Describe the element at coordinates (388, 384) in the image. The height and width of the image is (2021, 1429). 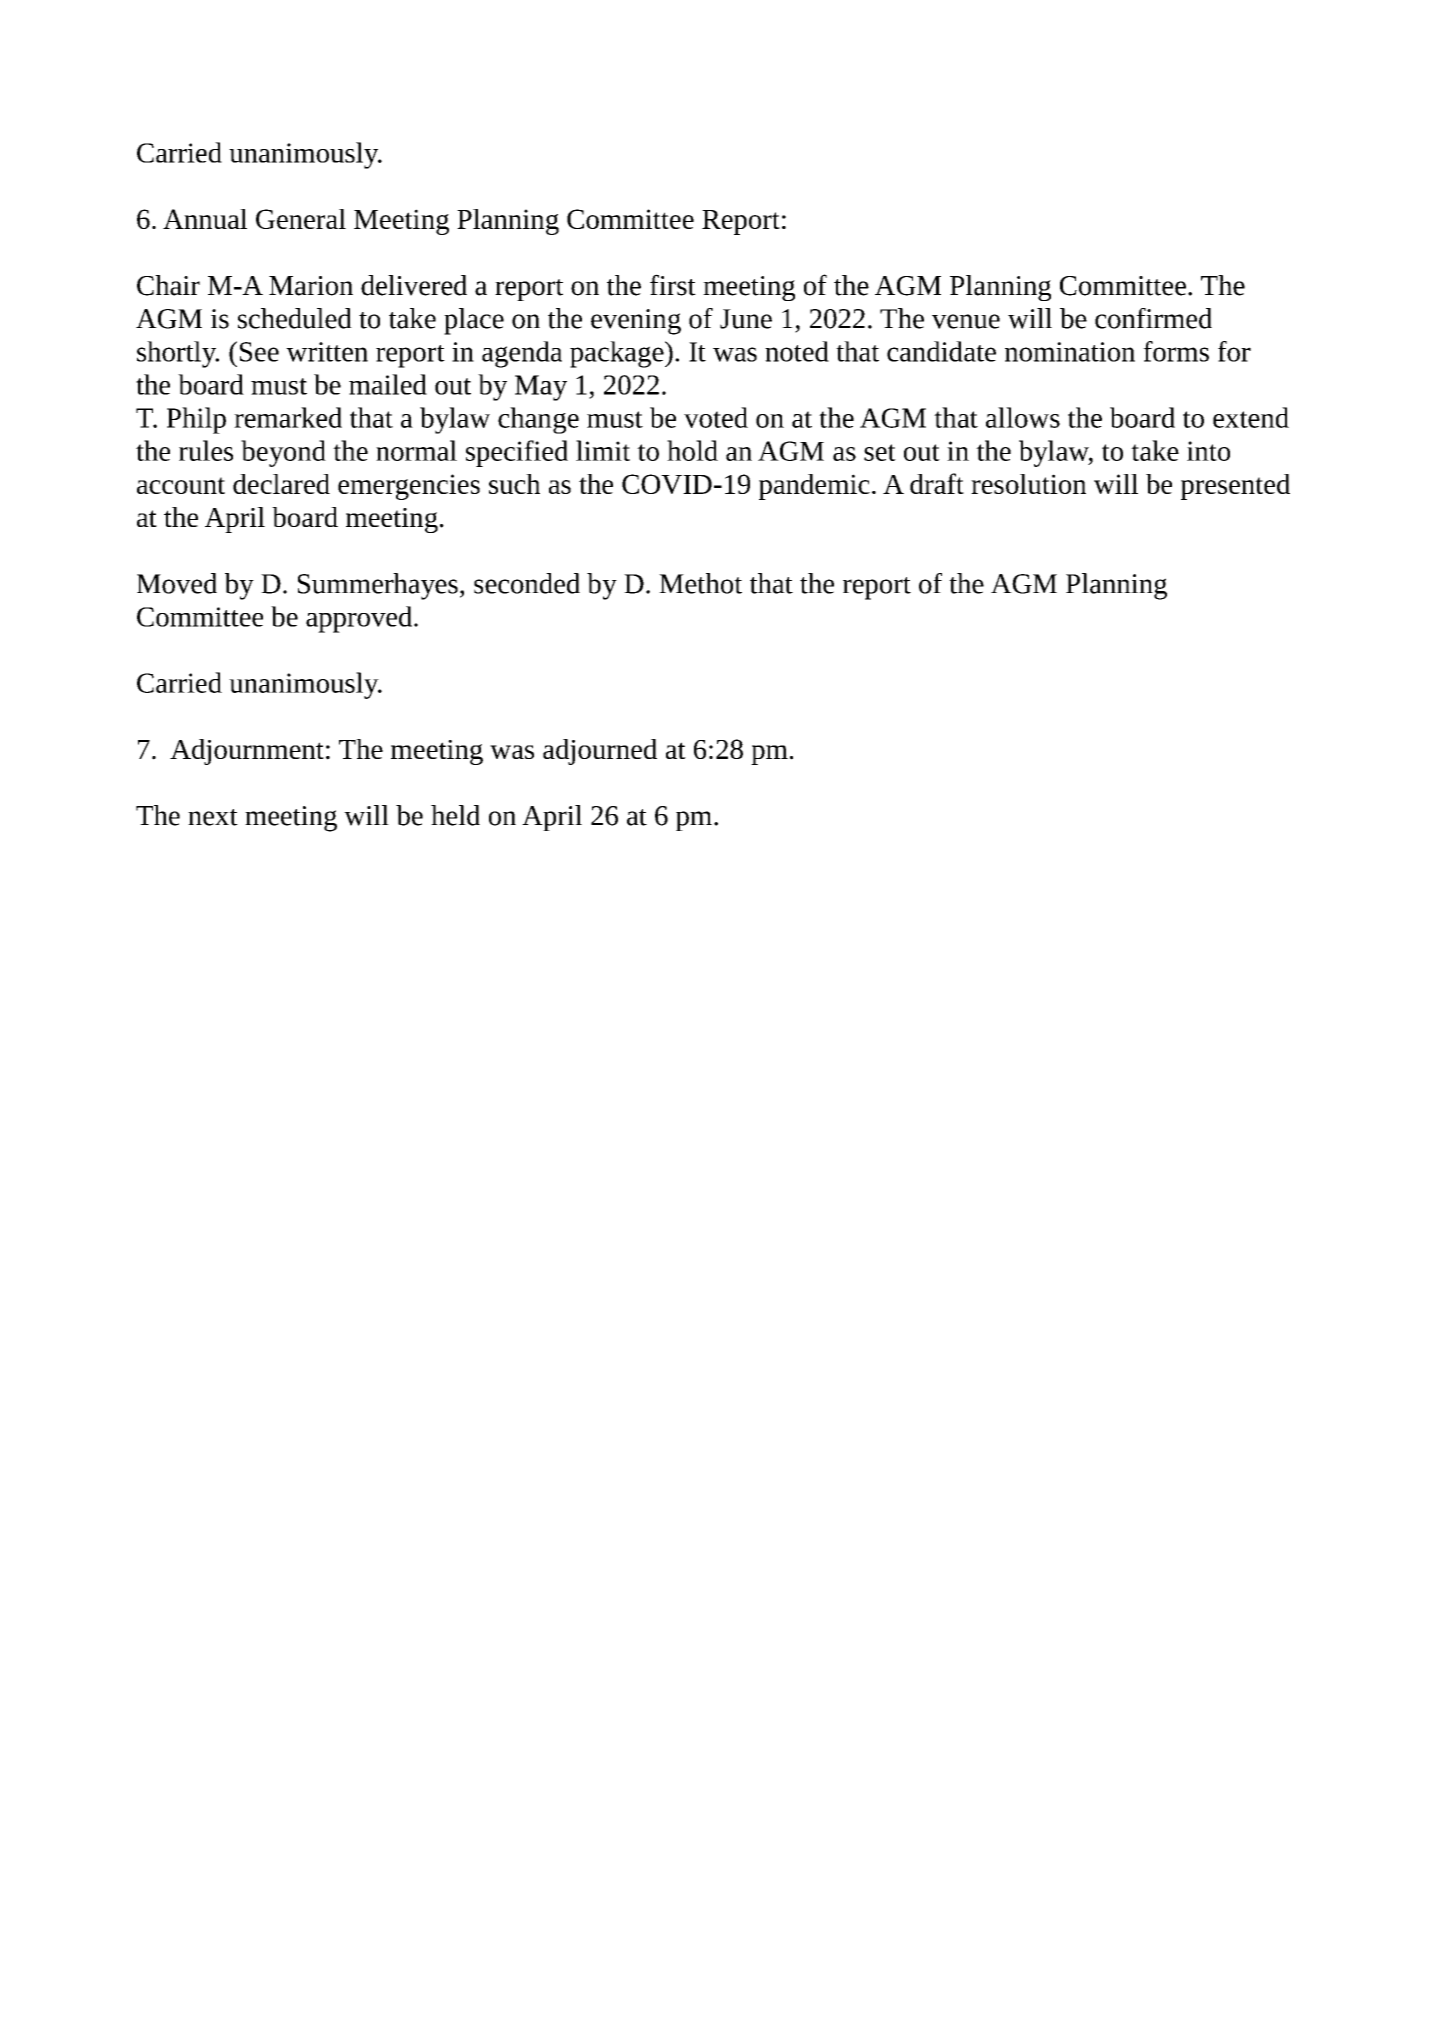
I see `mailed` at that location.
